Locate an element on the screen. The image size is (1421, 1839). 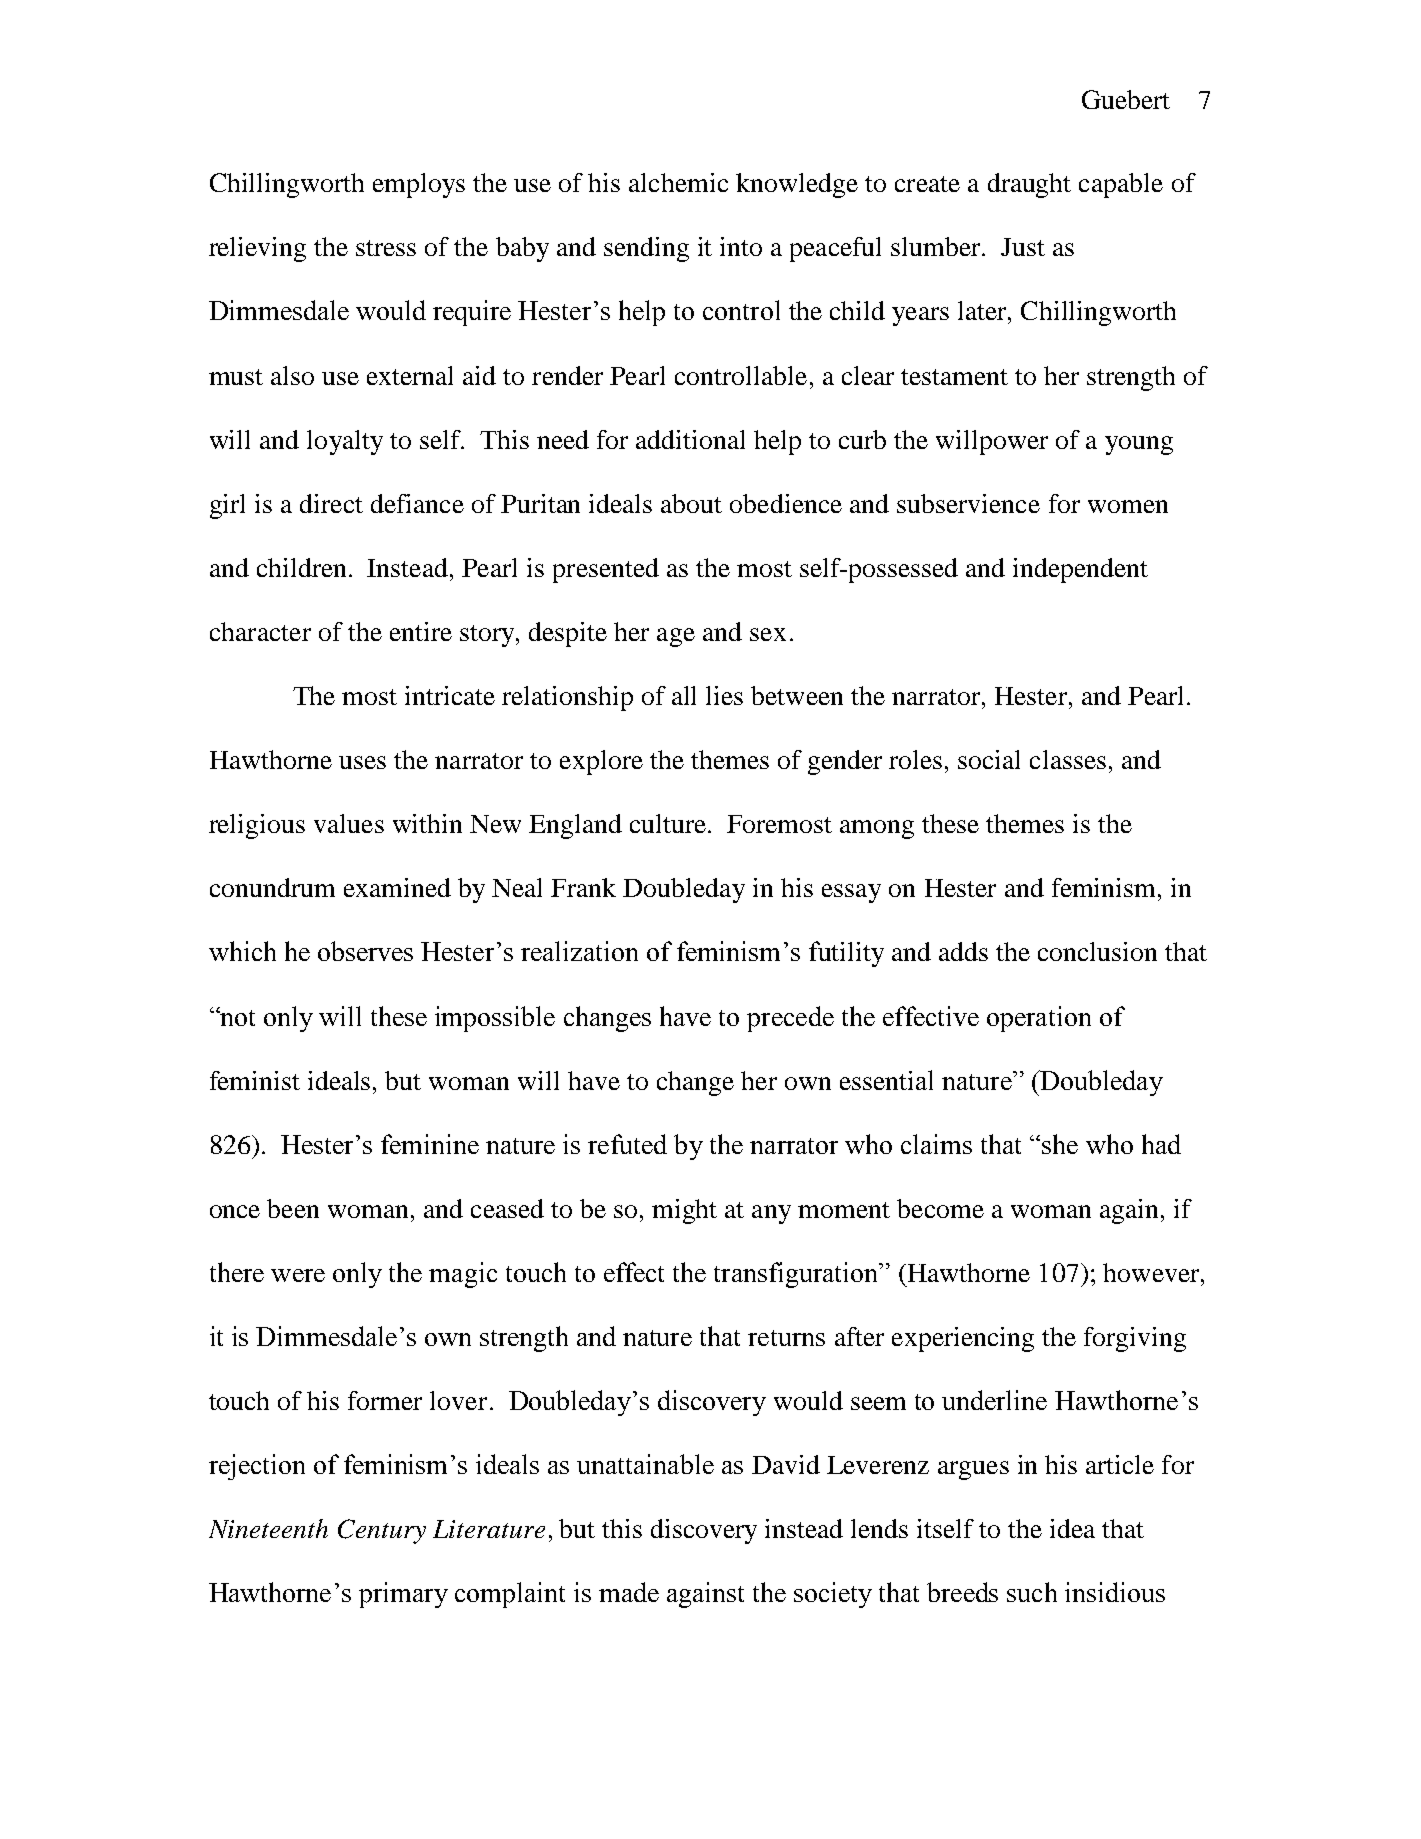
Century is located at coordinates (382, 1531).
